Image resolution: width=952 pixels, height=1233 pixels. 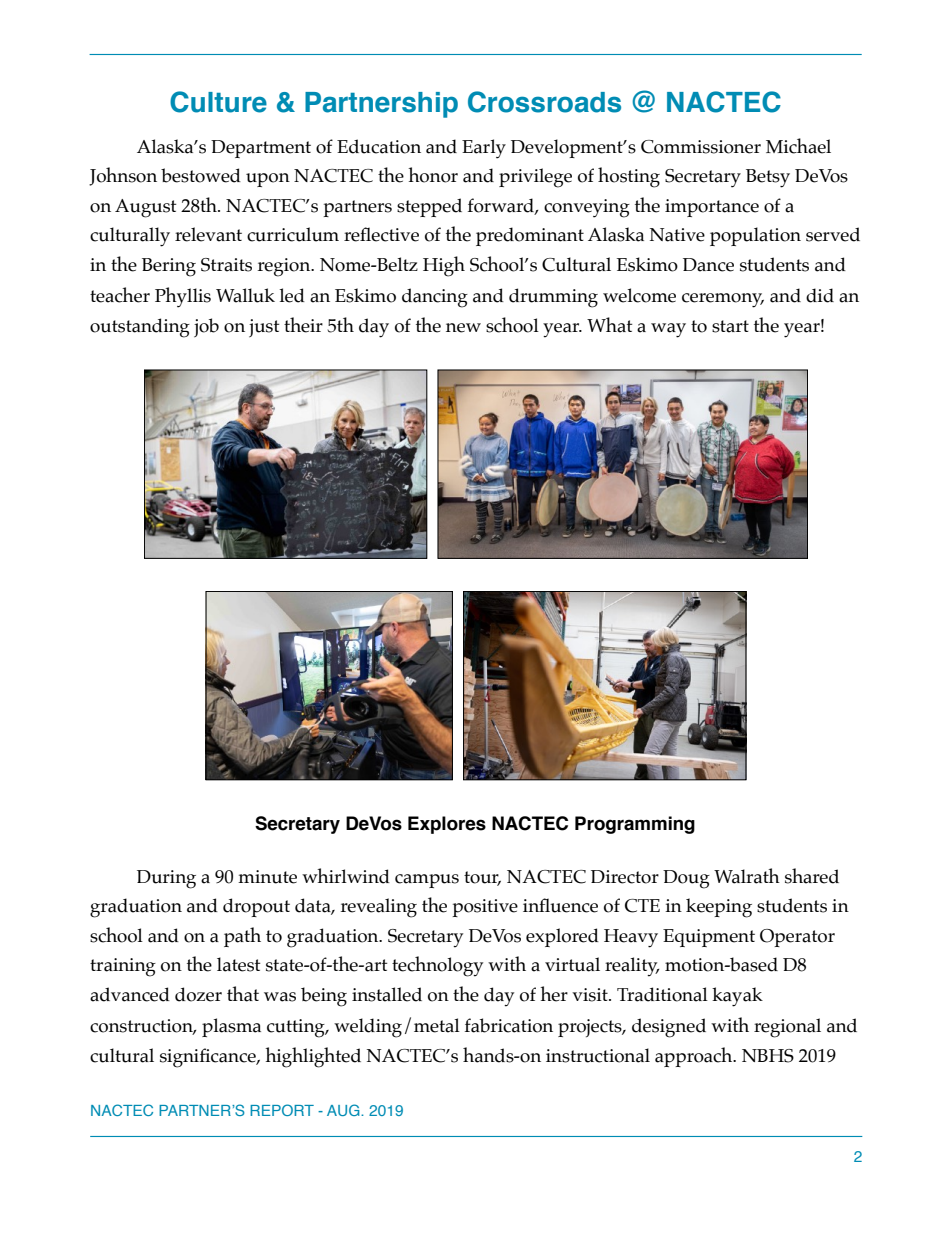 What do you see at coordinates (635, 825) in the screenshot?
I see `Programming` at bounding box center [635, 825].
